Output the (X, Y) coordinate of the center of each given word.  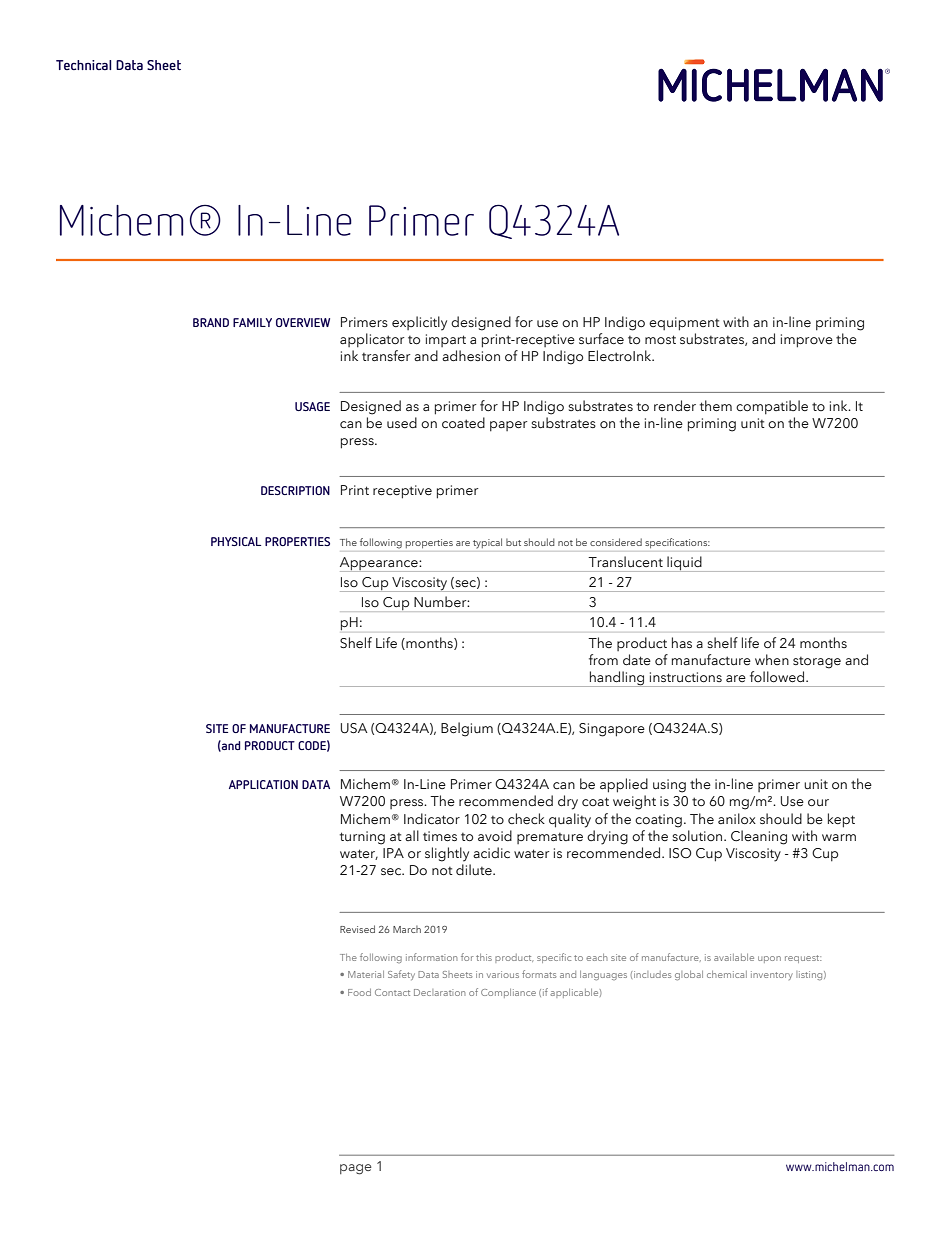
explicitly (419, 323)
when (772, 659)
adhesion (471, 356)
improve (807, 341)
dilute (475, 870)
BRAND (211, 322)
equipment (684, 324)
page (356, 1169)
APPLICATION (263, 784)
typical (487, 543)
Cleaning (759, 837)
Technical (84, 65)
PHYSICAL (236, 541)
